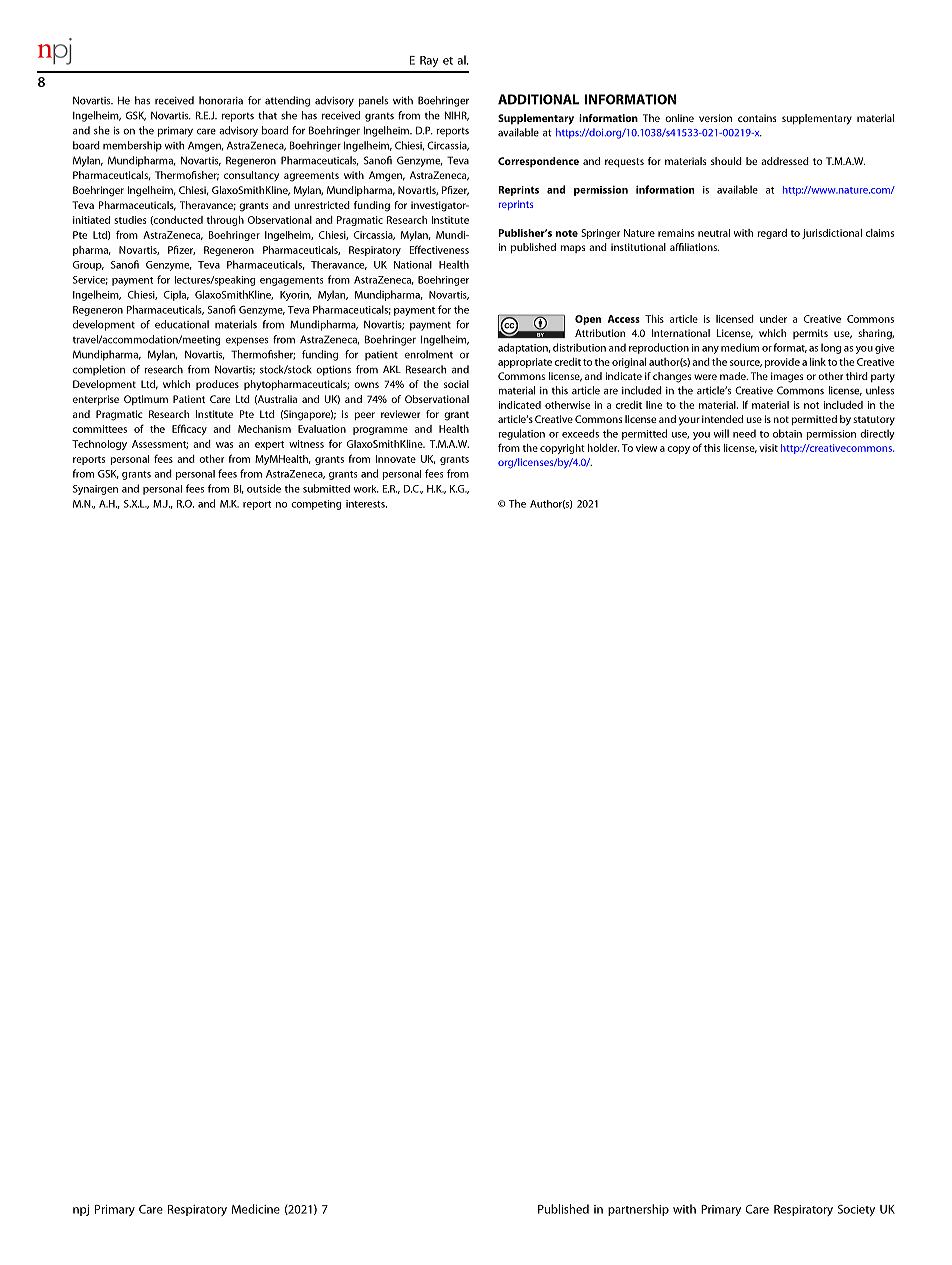 The height and width of the document is (1265, 952). What do you see at coordinates (538, 99) in the document?
I see `ADDITIONAL` at bounding box center [538, 99].
